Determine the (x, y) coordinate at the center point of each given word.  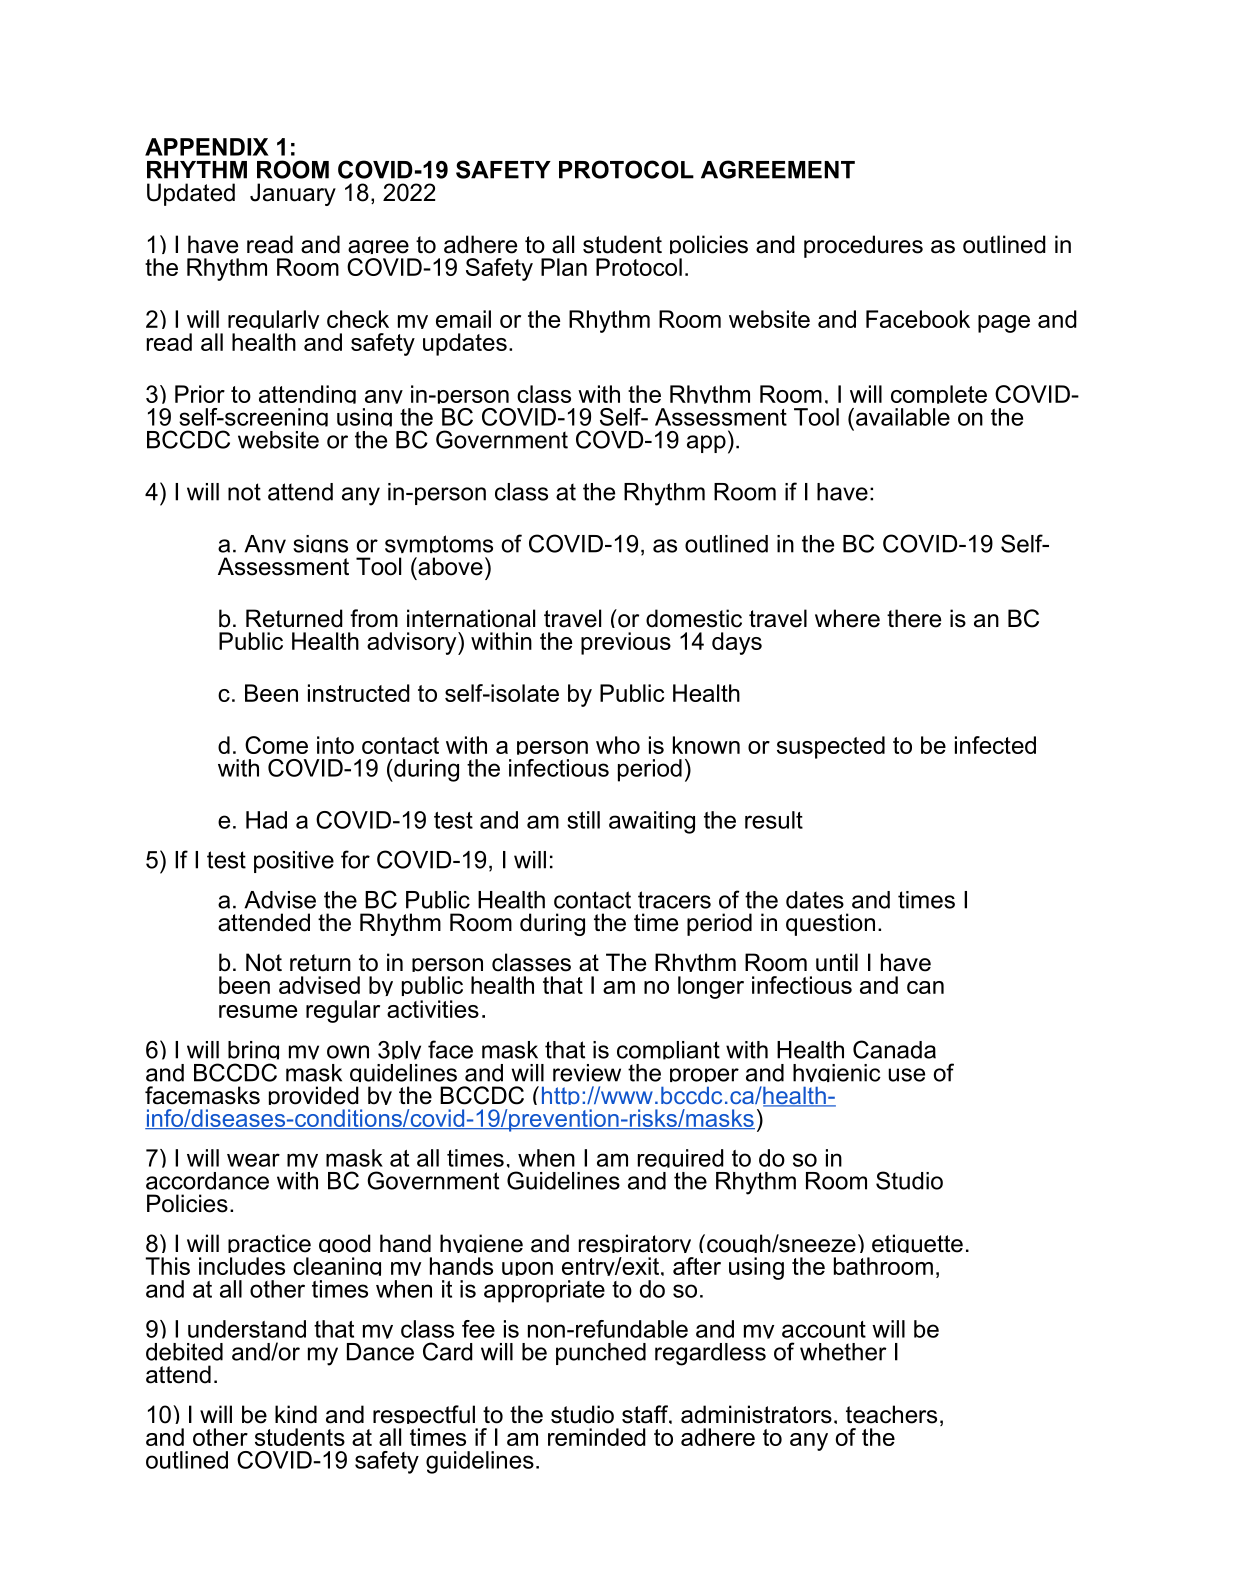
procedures (863, 246)
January (293, 194)
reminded (597, 1437)
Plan (564, 267)
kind (296, 1414)
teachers (891, 1414)
